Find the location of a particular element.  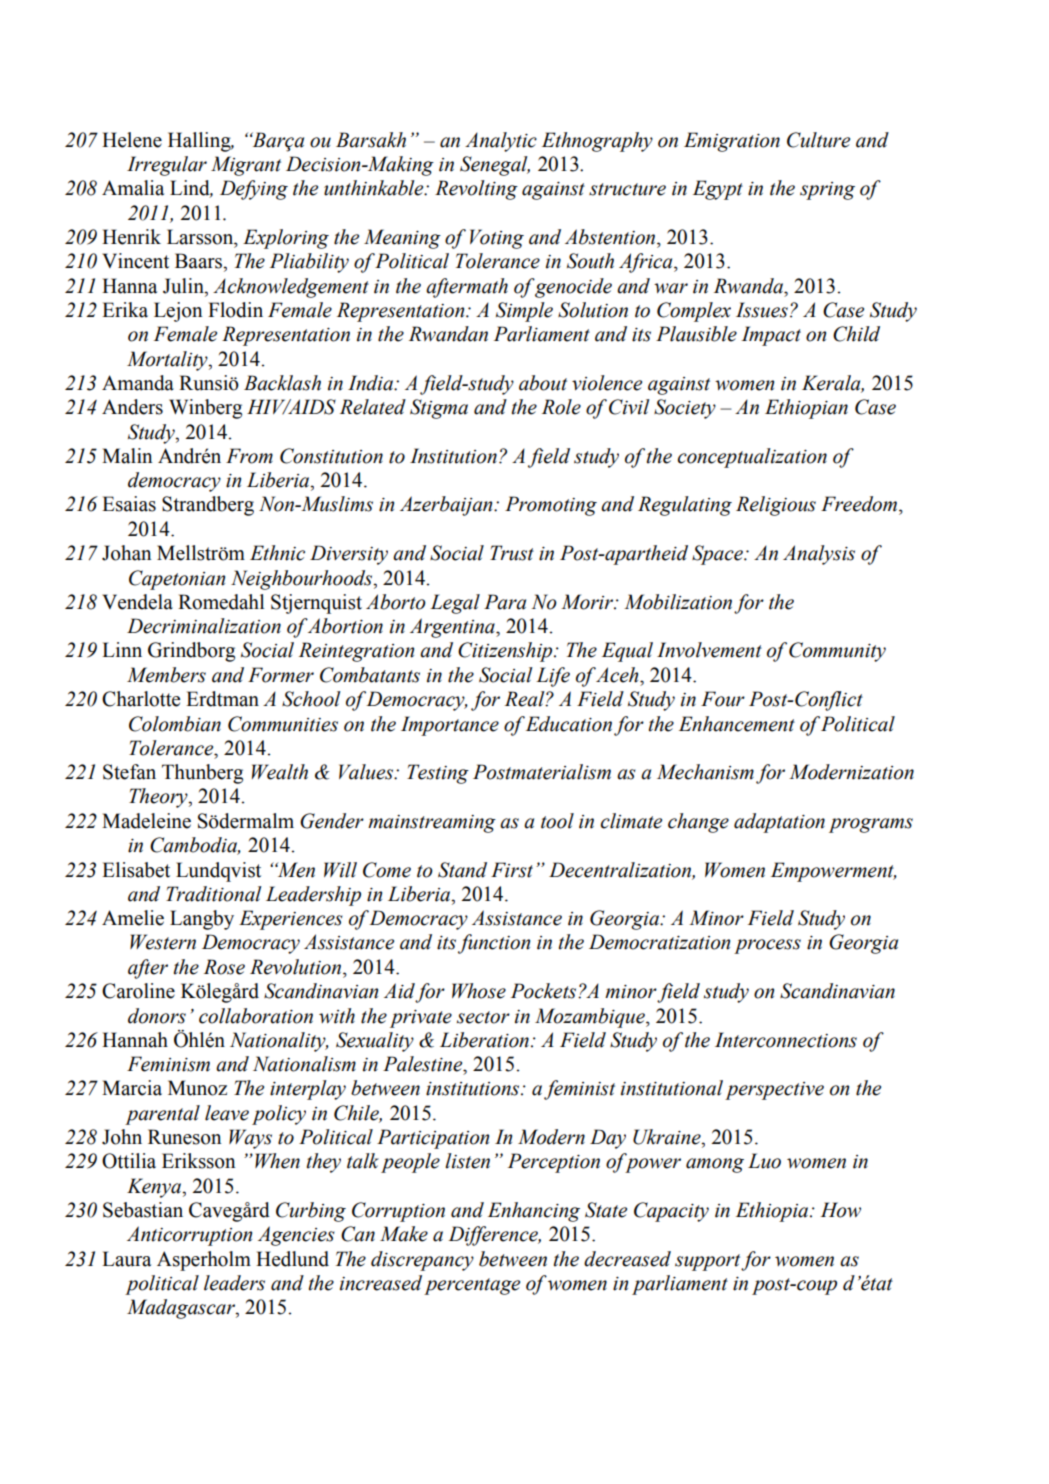

Traditional is located at coordinates (214, 894).
